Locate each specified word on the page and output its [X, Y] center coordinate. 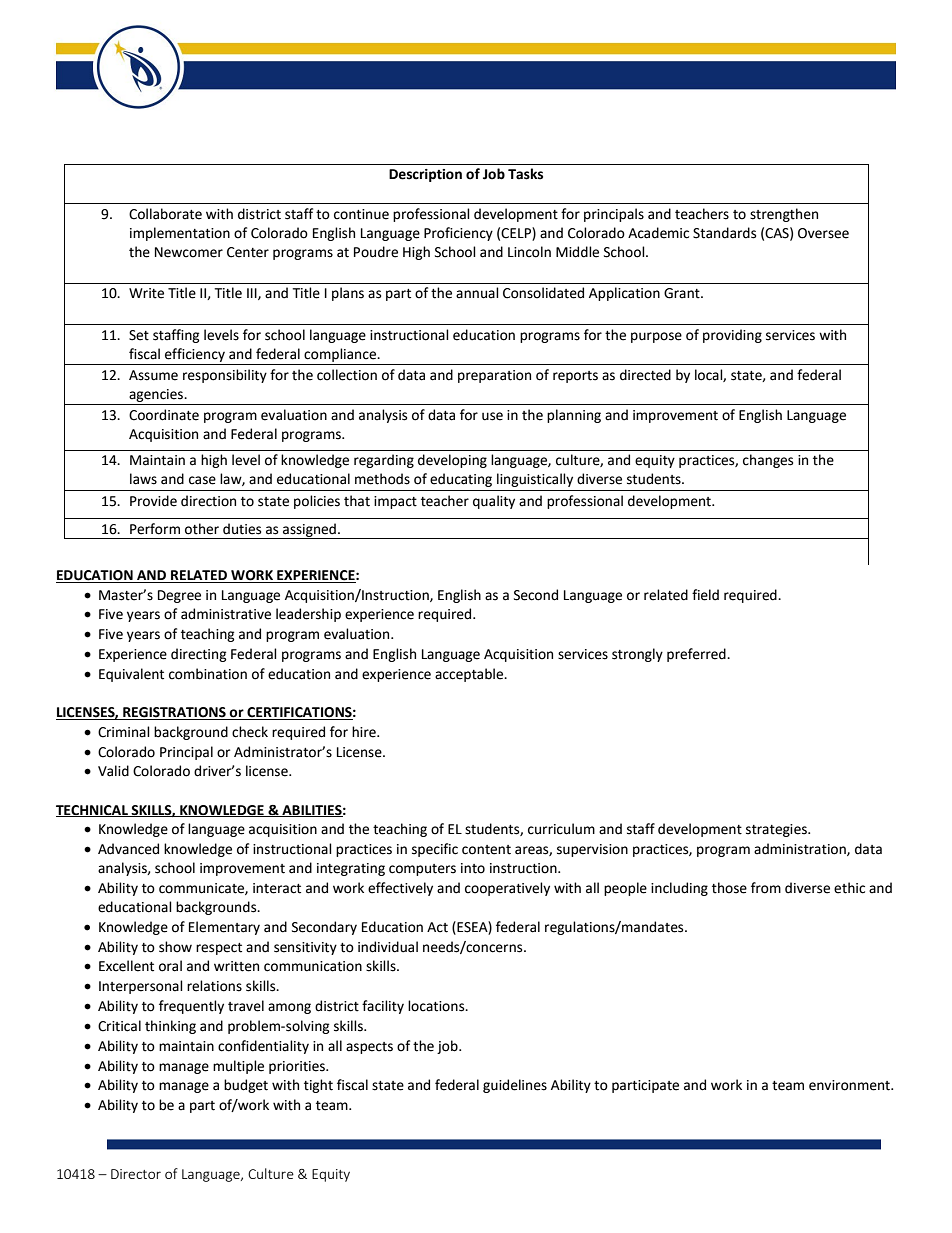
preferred [697, 655]
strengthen [784, 215]
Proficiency [458, 234]
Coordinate [164, 415]
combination [208, 674]
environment [850, 1085]
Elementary [224, 928]
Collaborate [165, 214]
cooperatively [507, 889]
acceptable [470, 675]
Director [136, 1174]
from [766, 888]
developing [452, 461]
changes [768, 461]
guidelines [515, 1086]
